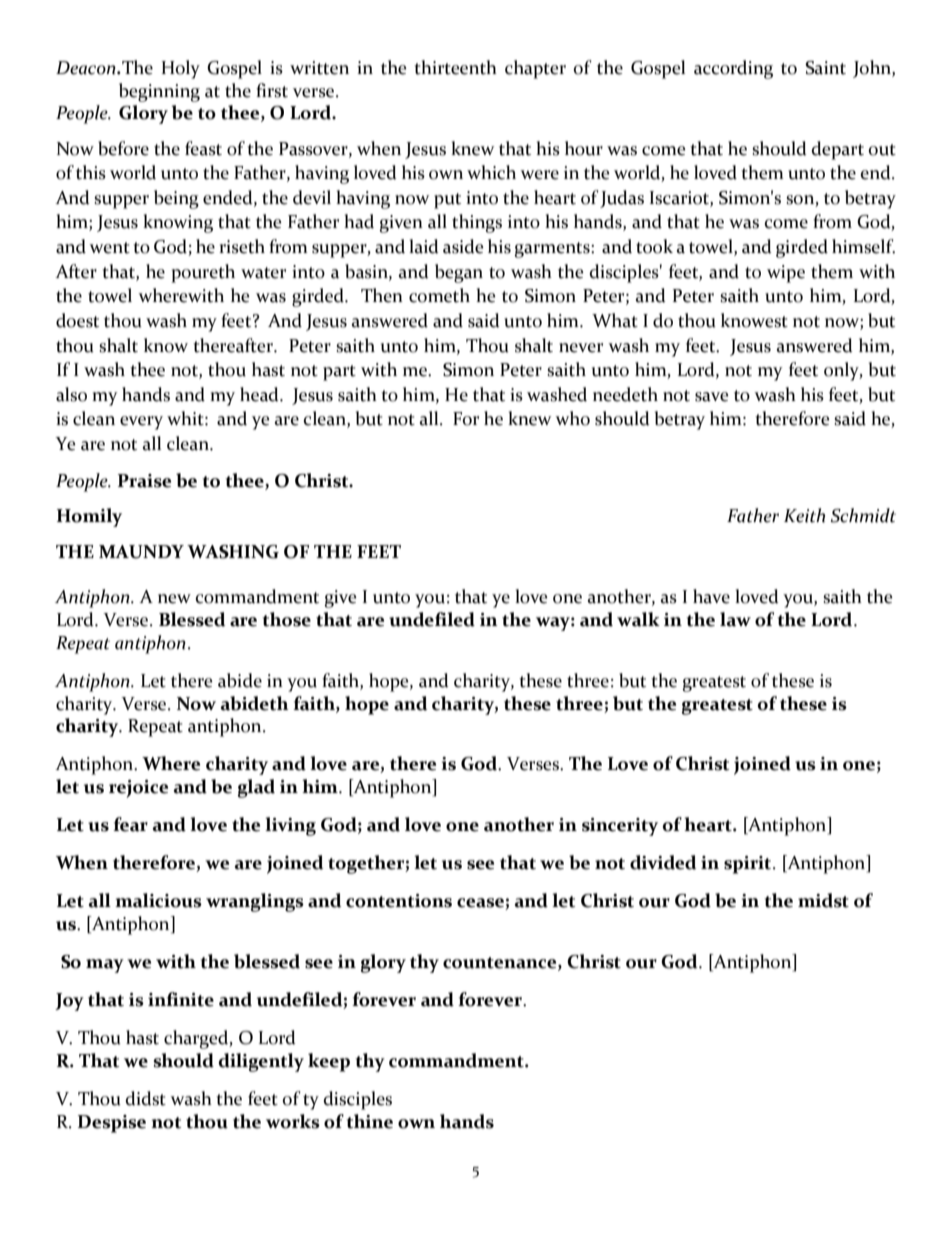  Describe the element at coordinates (141, 552) in the image. I see `MAUNDY` at that location.
